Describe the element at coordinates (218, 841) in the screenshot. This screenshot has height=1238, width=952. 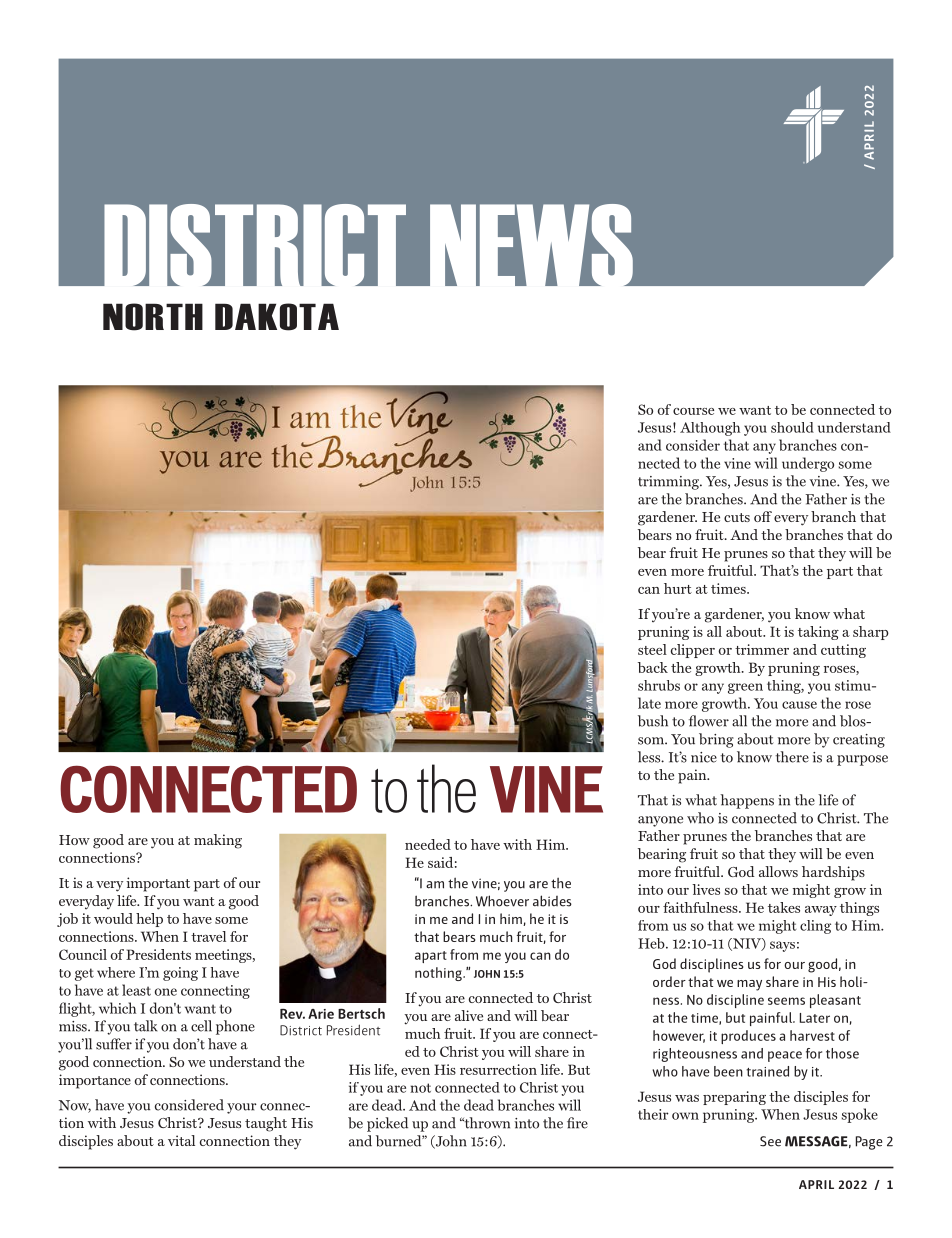
I see `making` at that location.
